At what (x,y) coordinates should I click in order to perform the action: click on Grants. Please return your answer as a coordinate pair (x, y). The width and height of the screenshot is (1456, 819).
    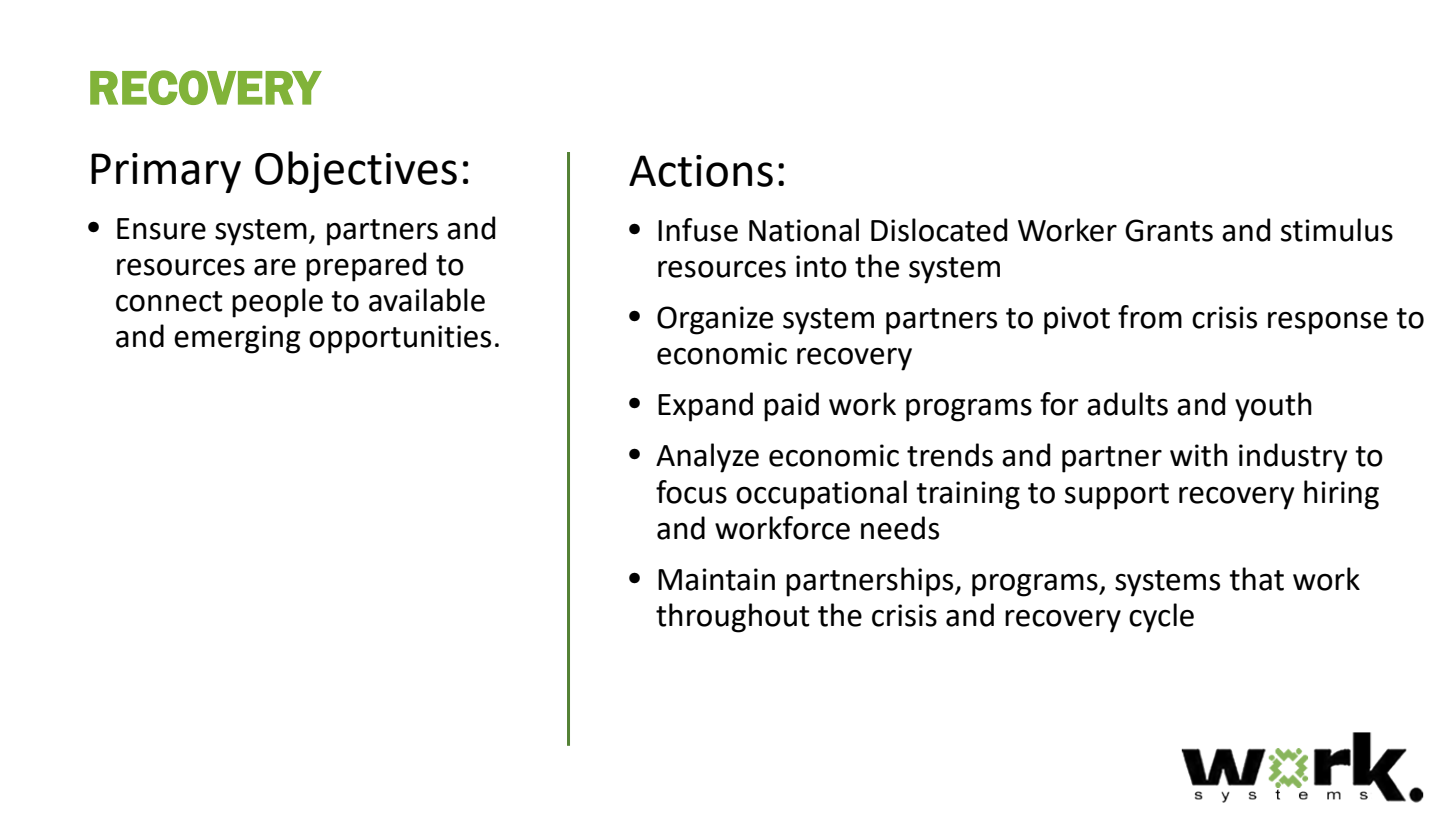
    Looking at the image, I should click on (1169, 230).
